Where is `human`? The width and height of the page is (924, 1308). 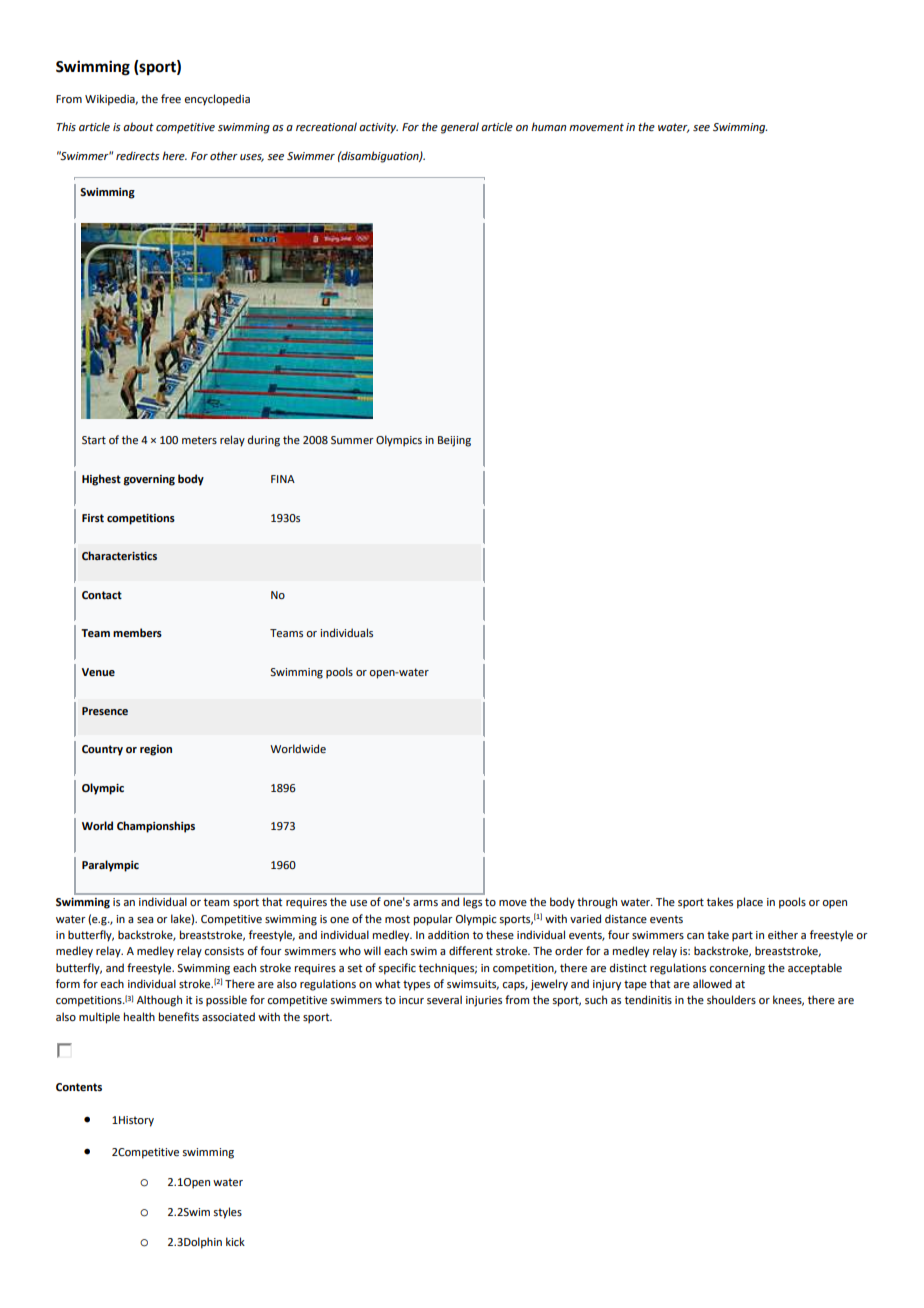
human is located at coordinates (548, 126).
